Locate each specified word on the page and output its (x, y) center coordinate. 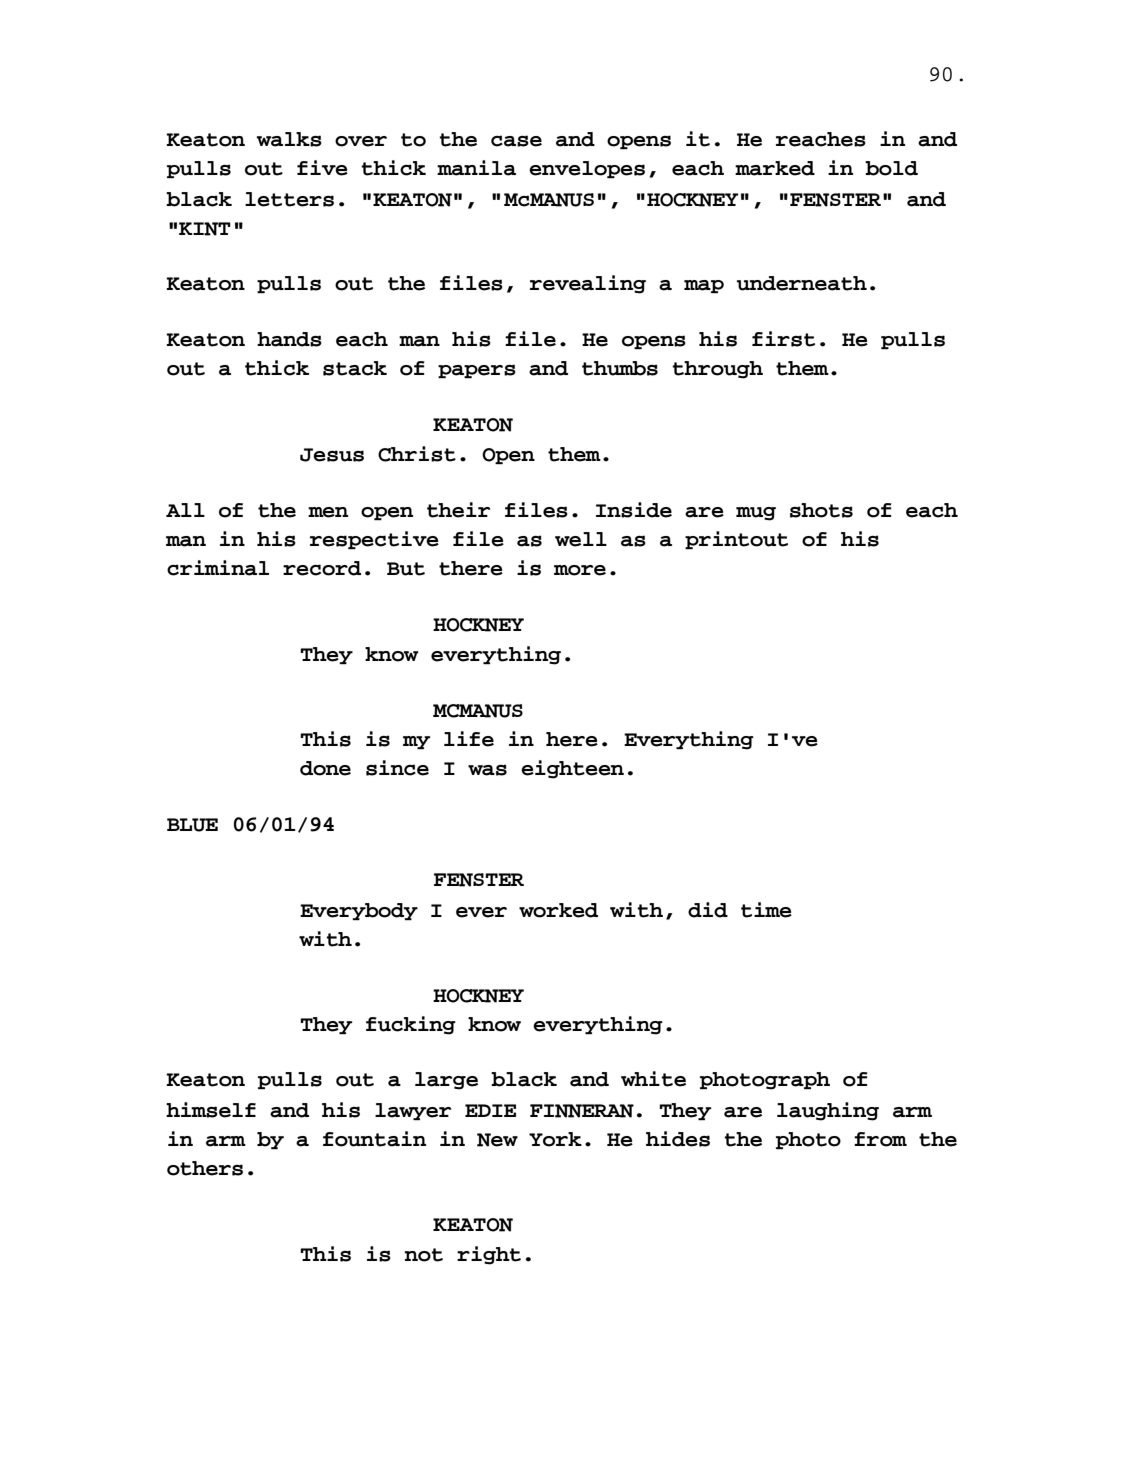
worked (558, 910)
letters (289, 199)
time (766, 910)
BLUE (192, 825)
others (205, 1168)
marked (775, 168)
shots (821, 510)
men (328, 512)
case (516, 141)
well (581, 539)
